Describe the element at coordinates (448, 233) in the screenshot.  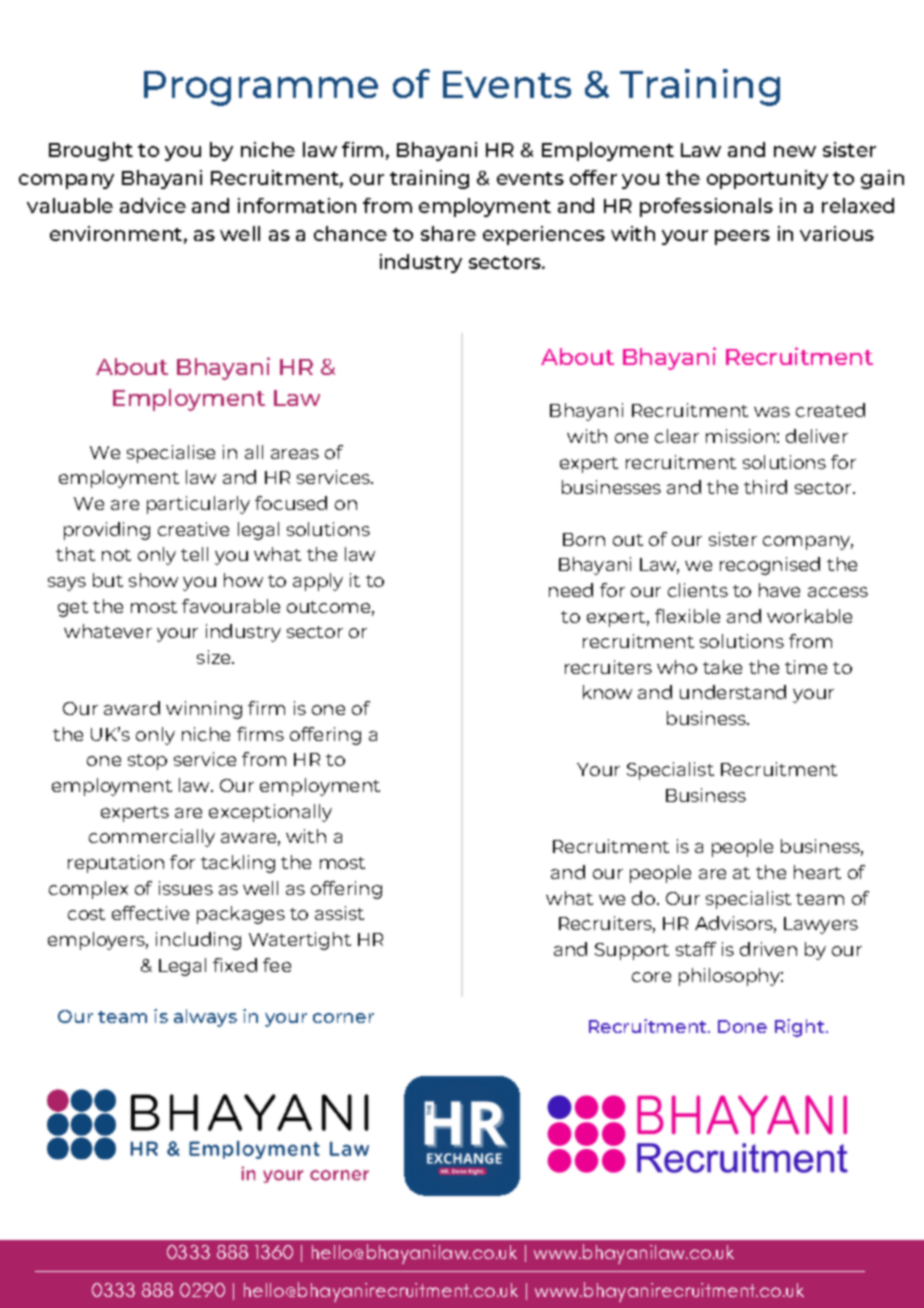
I see `share` at that location.
